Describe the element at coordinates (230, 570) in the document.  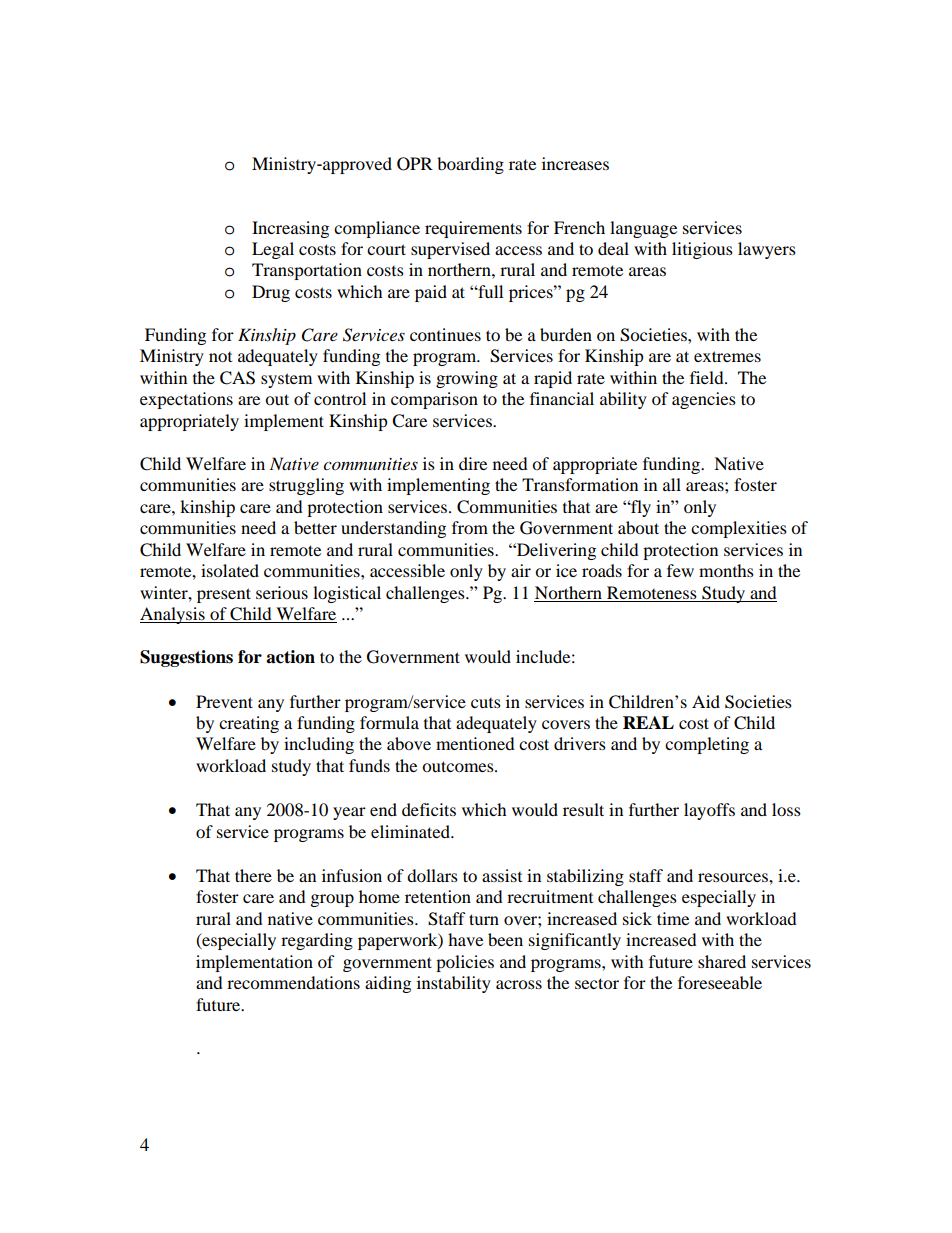
I see `isolated` at that location.
